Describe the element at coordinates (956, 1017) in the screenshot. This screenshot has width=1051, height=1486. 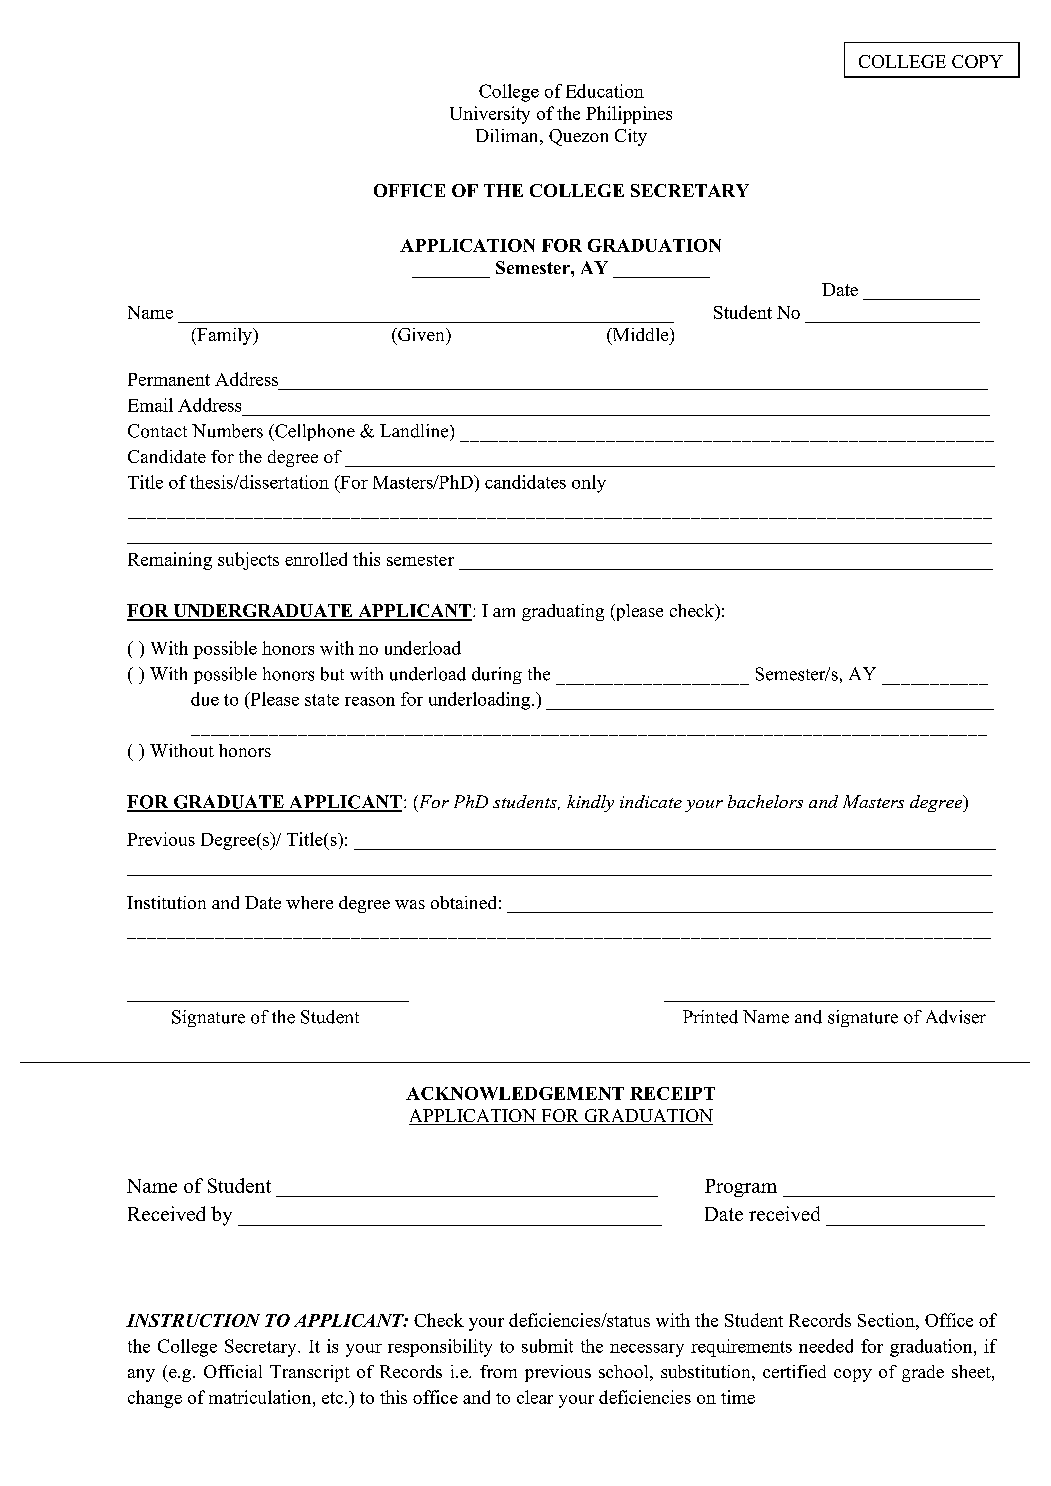
I see `Adviser` at that location.
